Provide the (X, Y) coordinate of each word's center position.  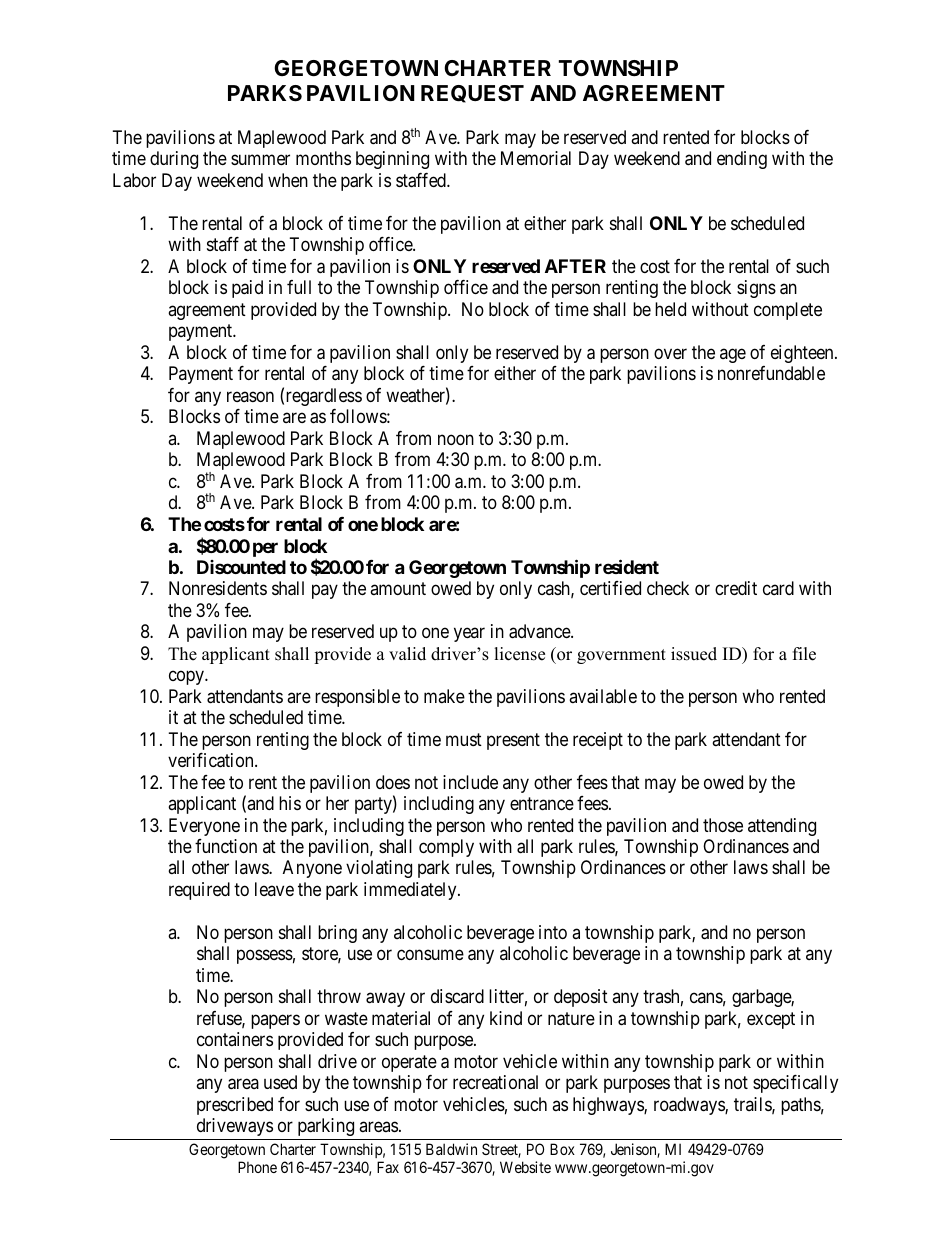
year (469, 635)
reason (250, 396)
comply (446, 848)
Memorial (536, 158)
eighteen (803, 354)
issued (694, 654)
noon (456, 439)
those (723, 825)
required (199, 891)
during (174, 160)
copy (187, 678)
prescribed (235, 1106)
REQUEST (472, 94)
